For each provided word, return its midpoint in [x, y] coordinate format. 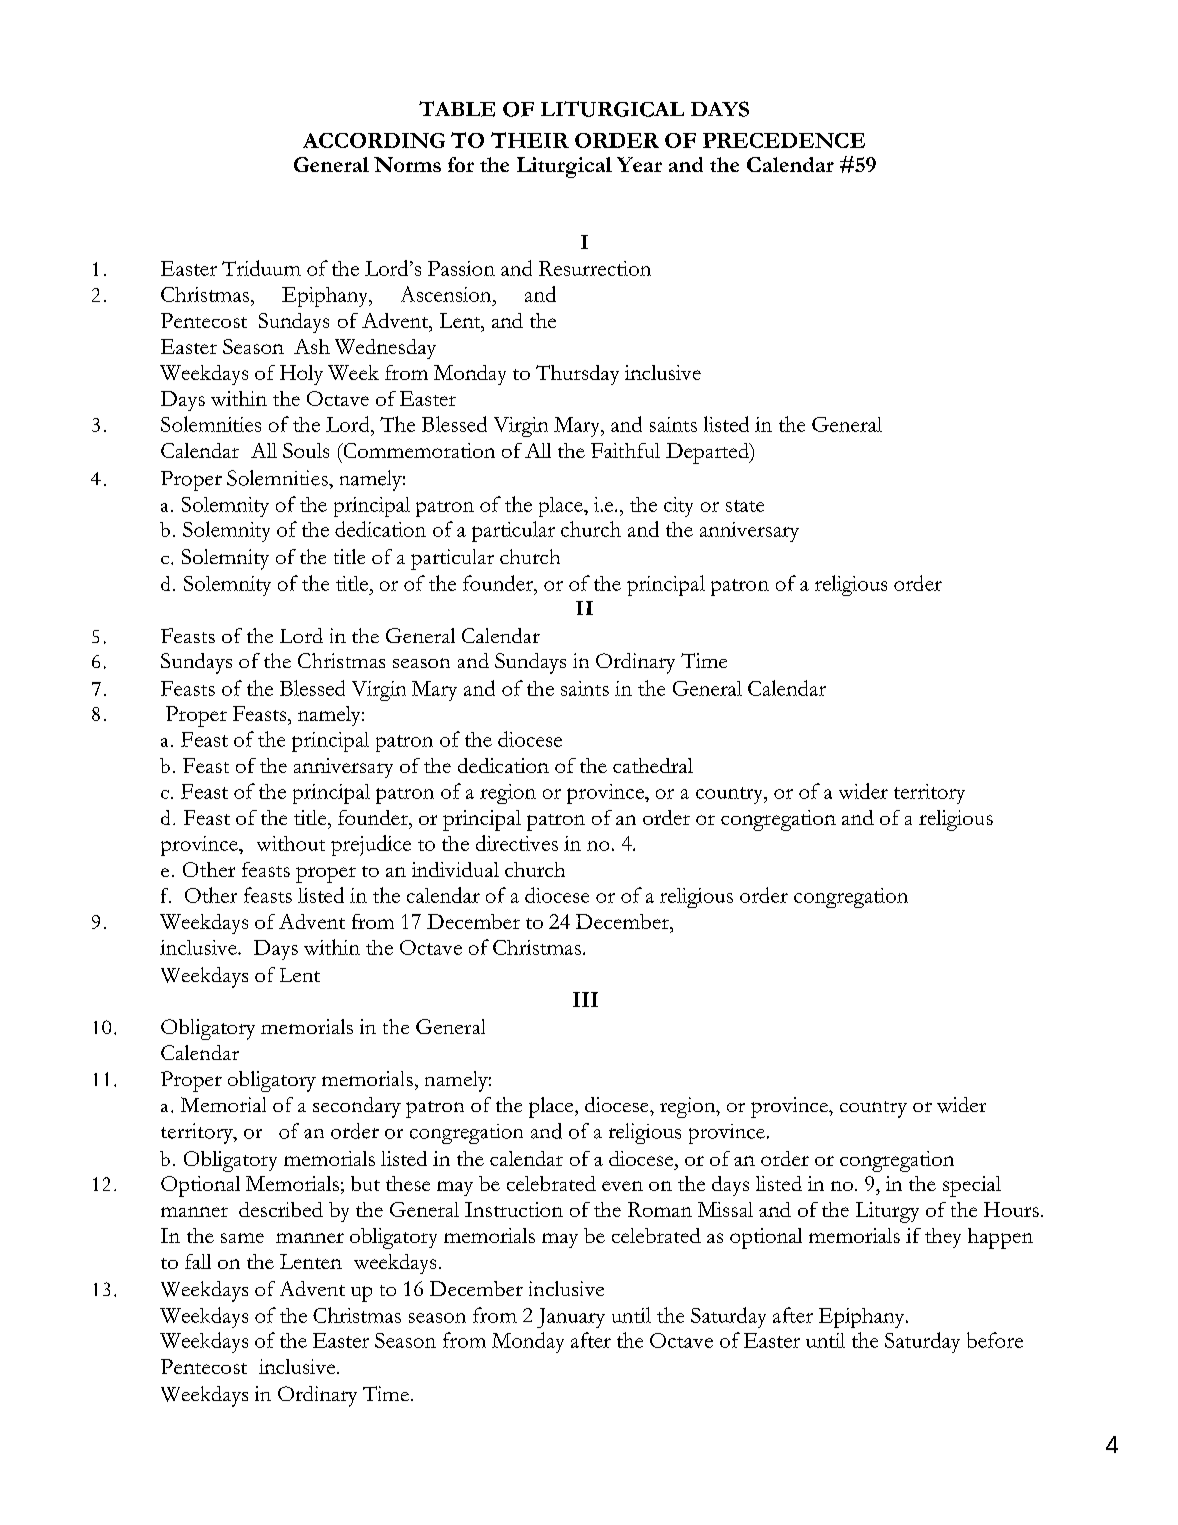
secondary [357, 1107]
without [291, 843]
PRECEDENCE [784, 140]
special [972, 1186]
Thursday [577, 375]
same [242, 1238]
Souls [306, 450]
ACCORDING [374, 140]
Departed [708, 453]
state [745, 506]
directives [517, 843]
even [622, 1186]
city [678, 507]
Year [639, 164]
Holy [301, 375]
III [585, 999]
